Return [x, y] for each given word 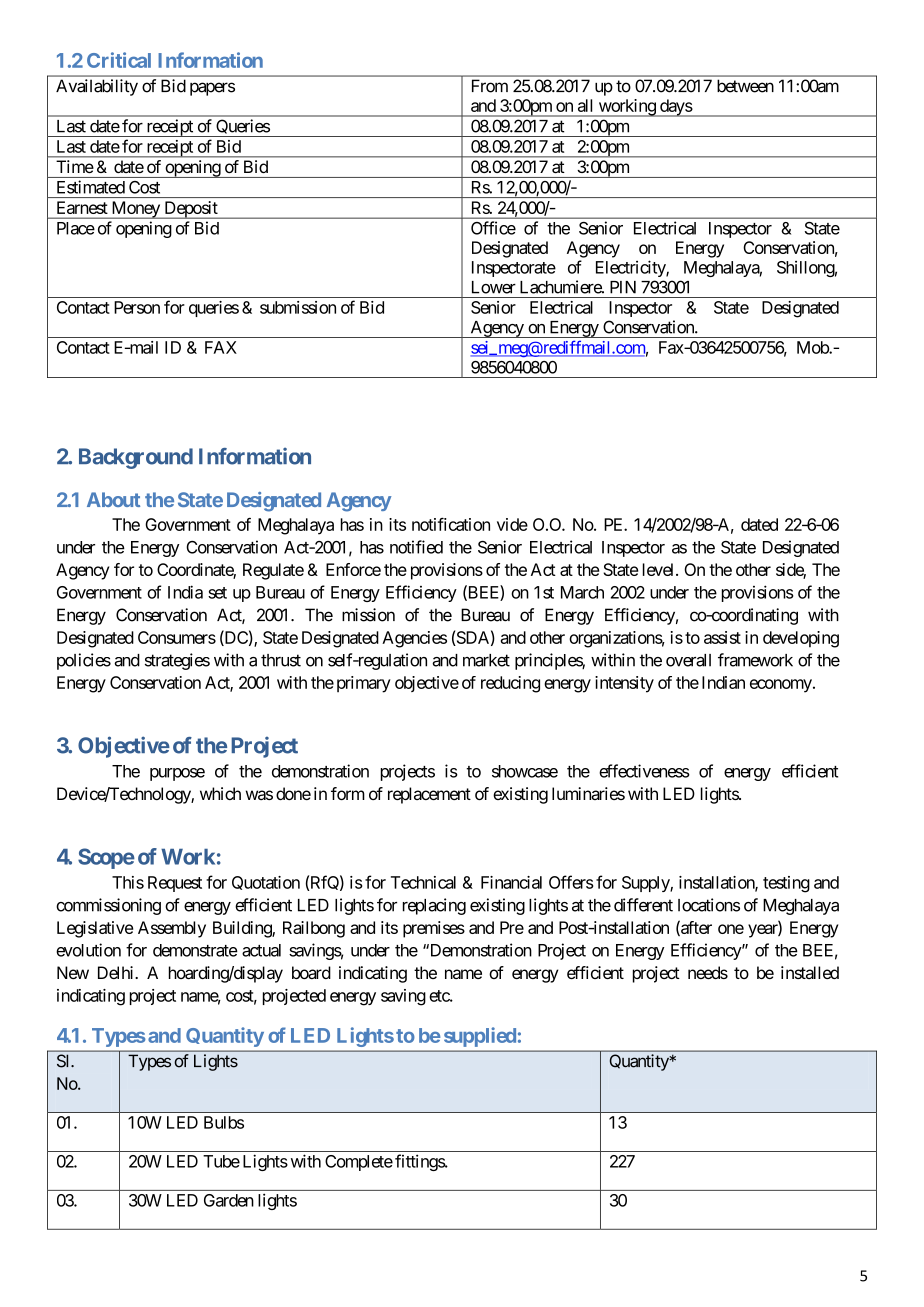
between [745, 86]
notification [451, 524]
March [582, 592]
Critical [119, 60]
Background [136, 458]
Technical [423, 882]
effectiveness [644, 771]
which [220, 793]
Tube [221, 1161]
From [490, 86]
